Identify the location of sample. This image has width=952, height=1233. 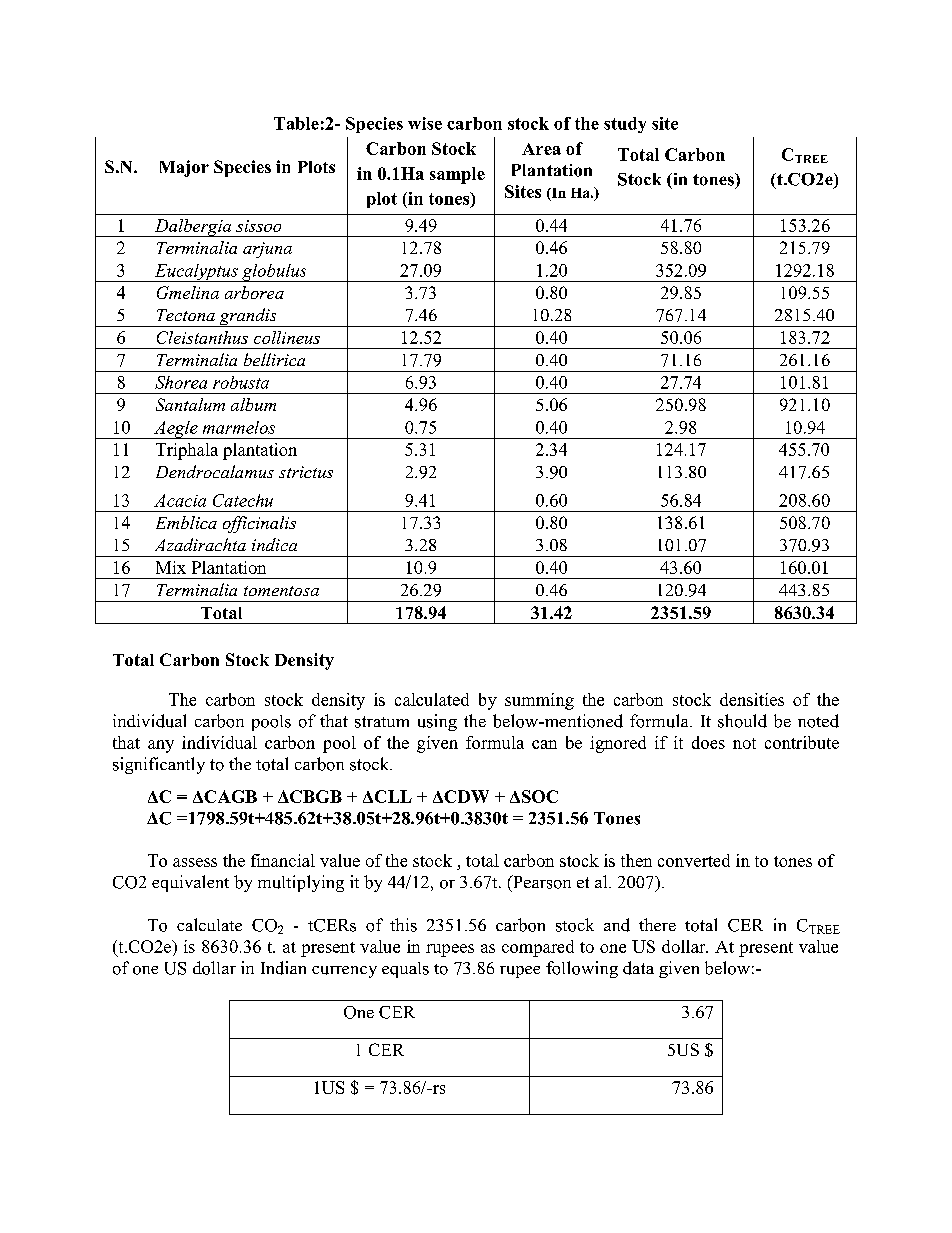
(457, 175).
